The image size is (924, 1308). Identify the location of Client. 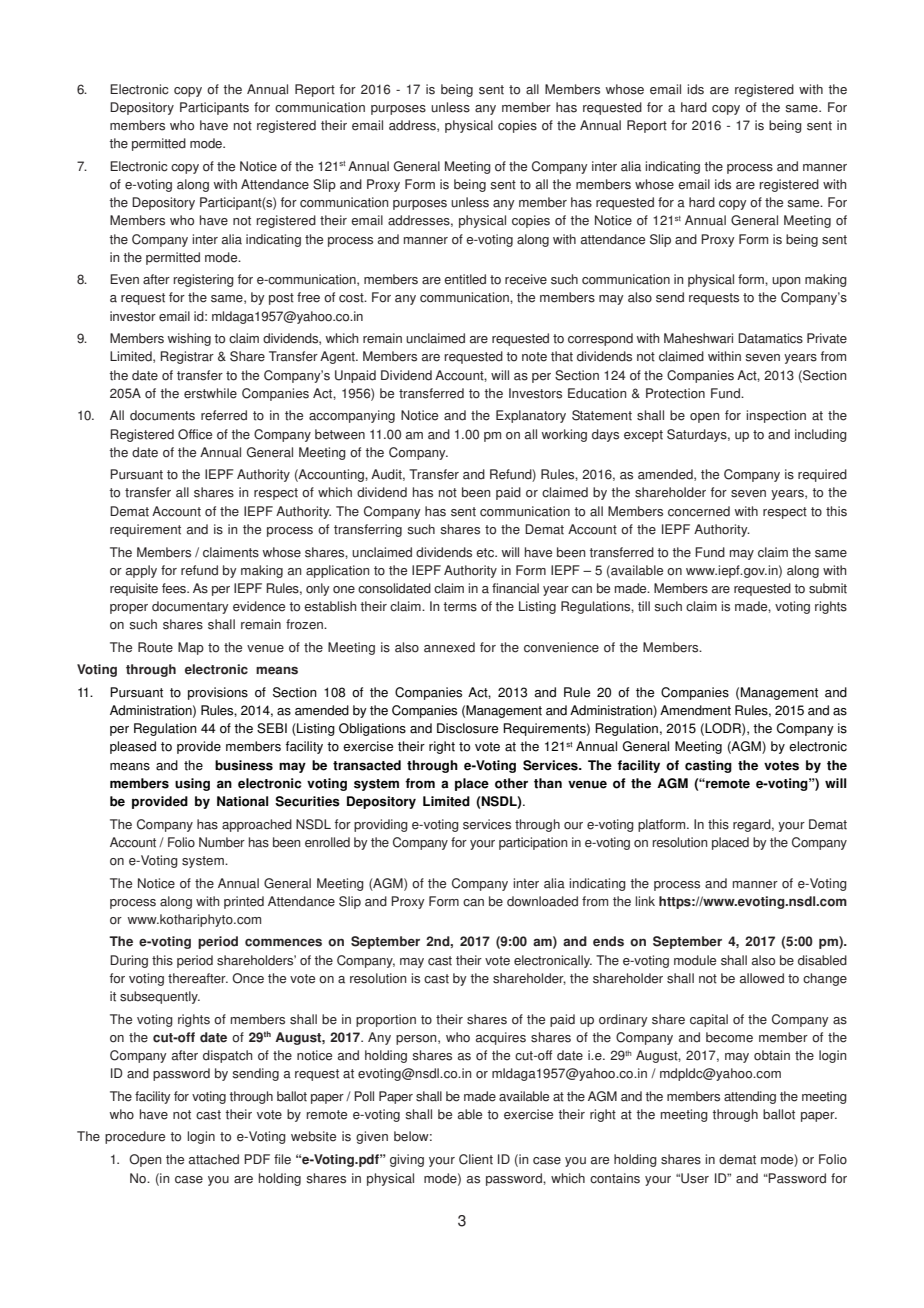
(476, 1159).
